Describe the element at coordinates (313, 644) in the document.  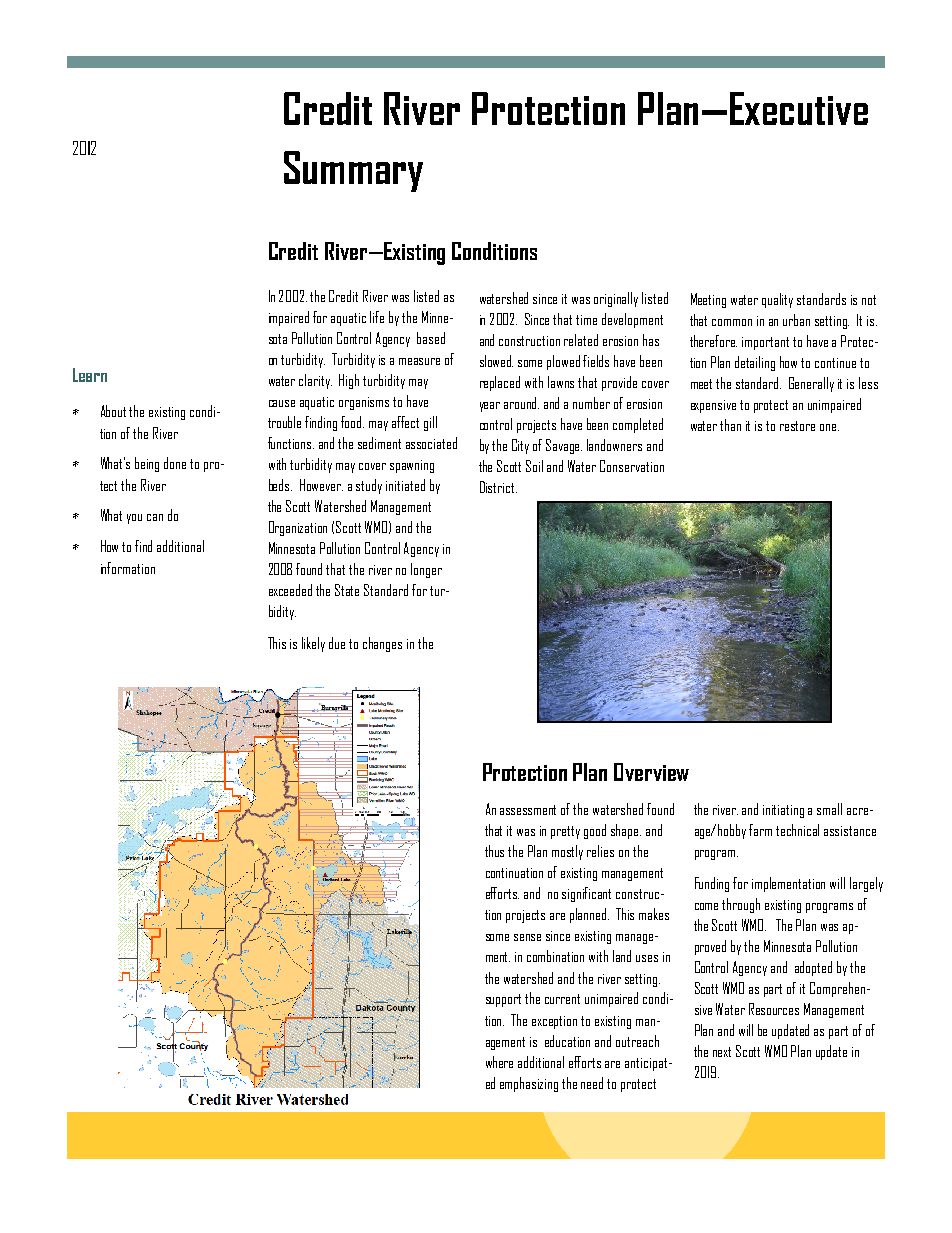
I see `likely` at that location.
